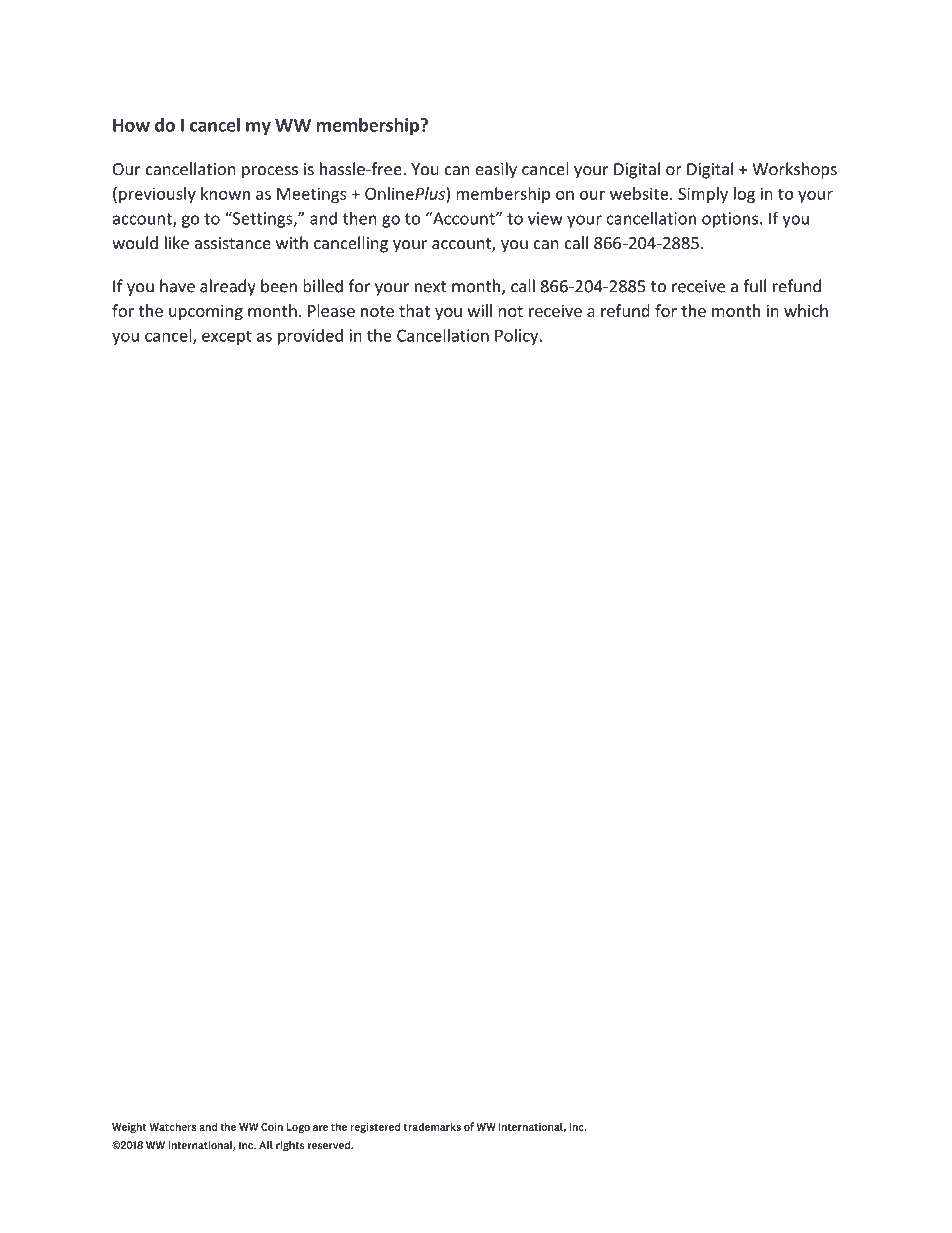 This screenshot has height=1233, width=952. What do you see at coordinates (730, 220) in the screenshot?
I see `options` at bounding box center [730, 220].
